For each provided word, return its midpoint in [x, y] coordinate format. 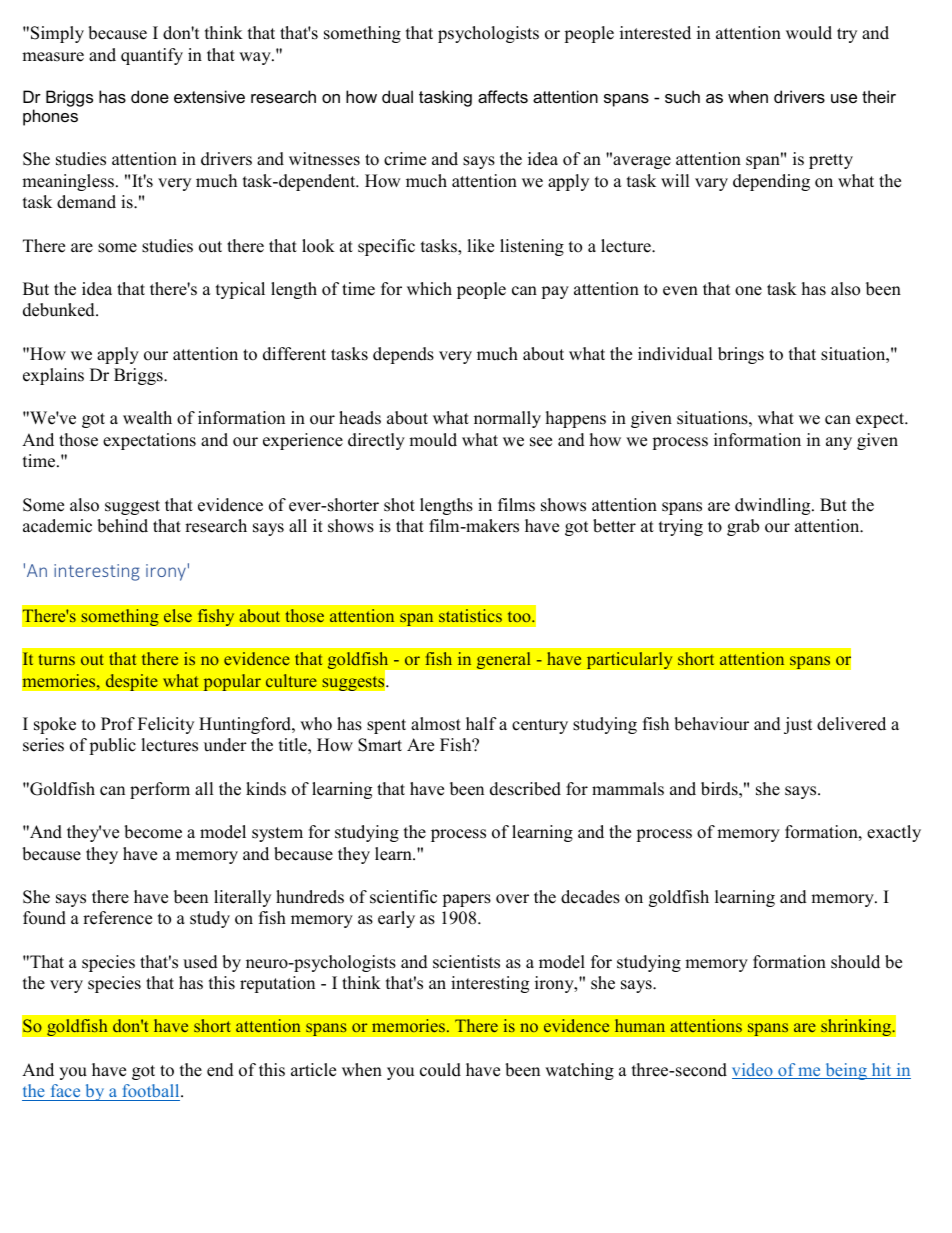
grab [743, 527]
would [809, 33]
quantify [152, 56]
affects [503, 96]
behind [122, 526]
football [152, 1090]
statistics [470, 615]
